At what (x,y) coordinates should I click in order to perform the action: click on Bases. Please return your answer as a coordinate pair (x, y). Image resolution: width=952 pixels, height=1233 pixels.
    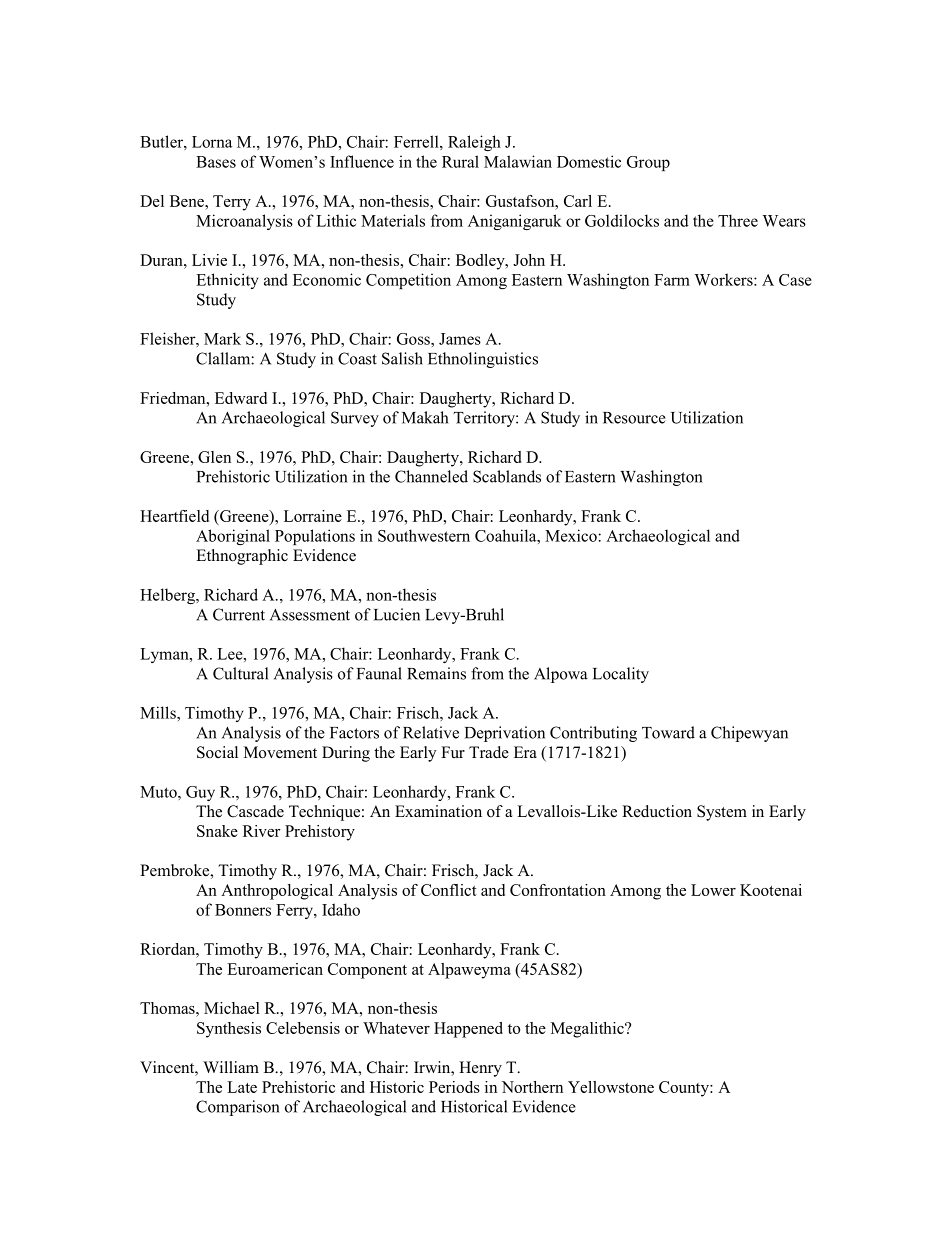
    Looking at the image, I should click on (216, 162).
